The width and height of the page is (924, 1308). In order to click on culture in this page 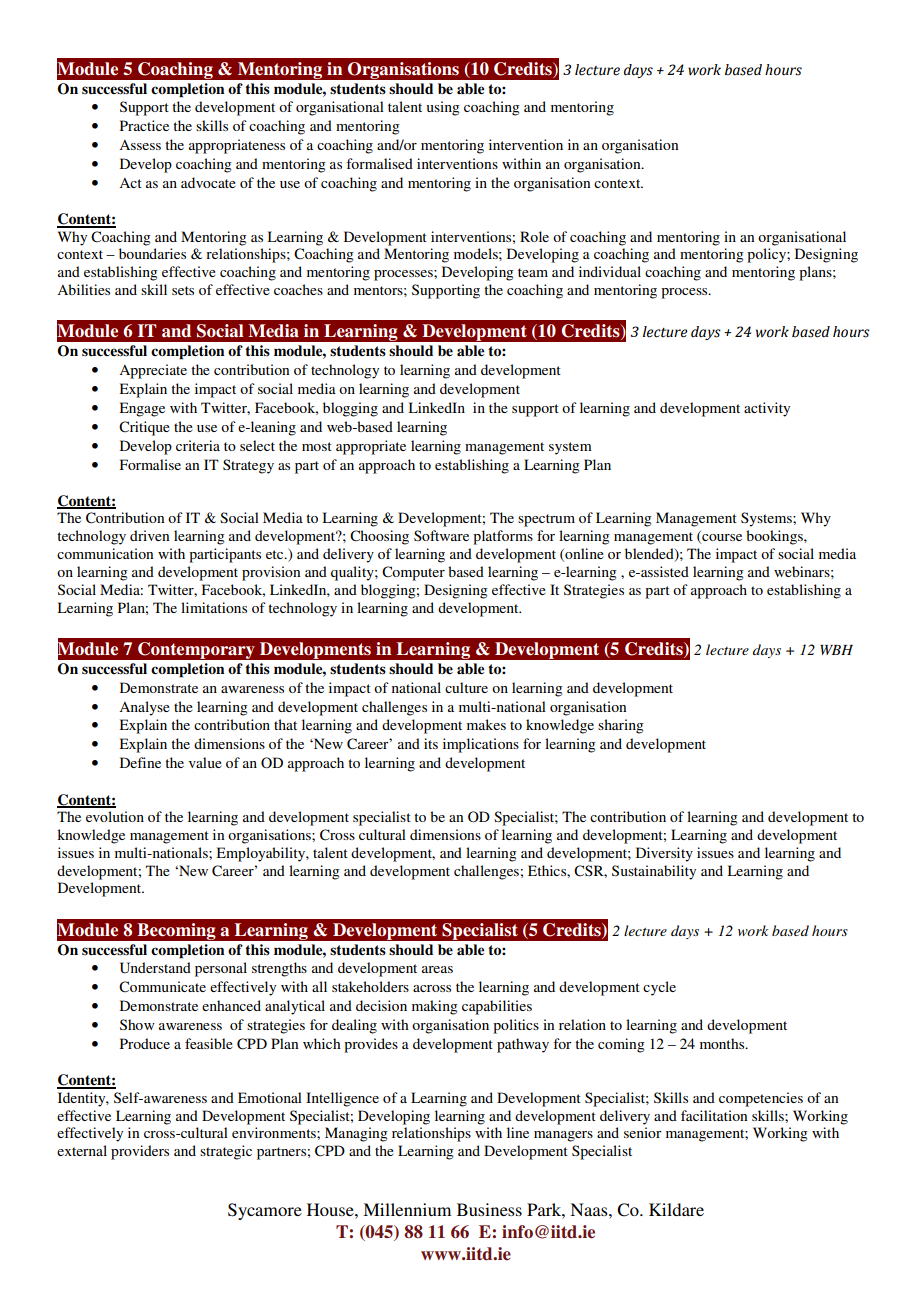, I will do `click(466, 687)`.
